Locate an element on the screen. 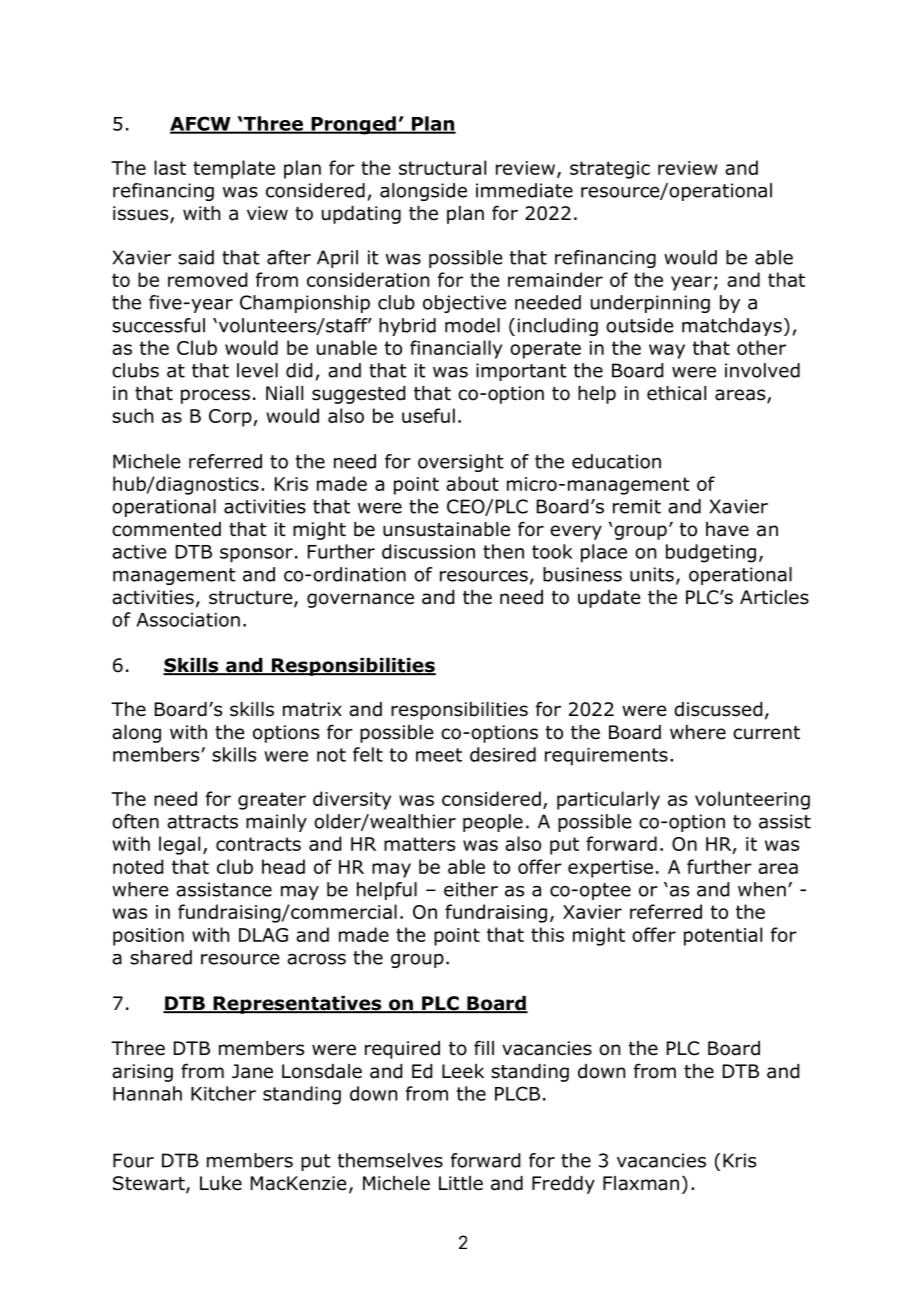 This screenshot has height=1308, width=924. ethical is located at coordinates (676, 393).
